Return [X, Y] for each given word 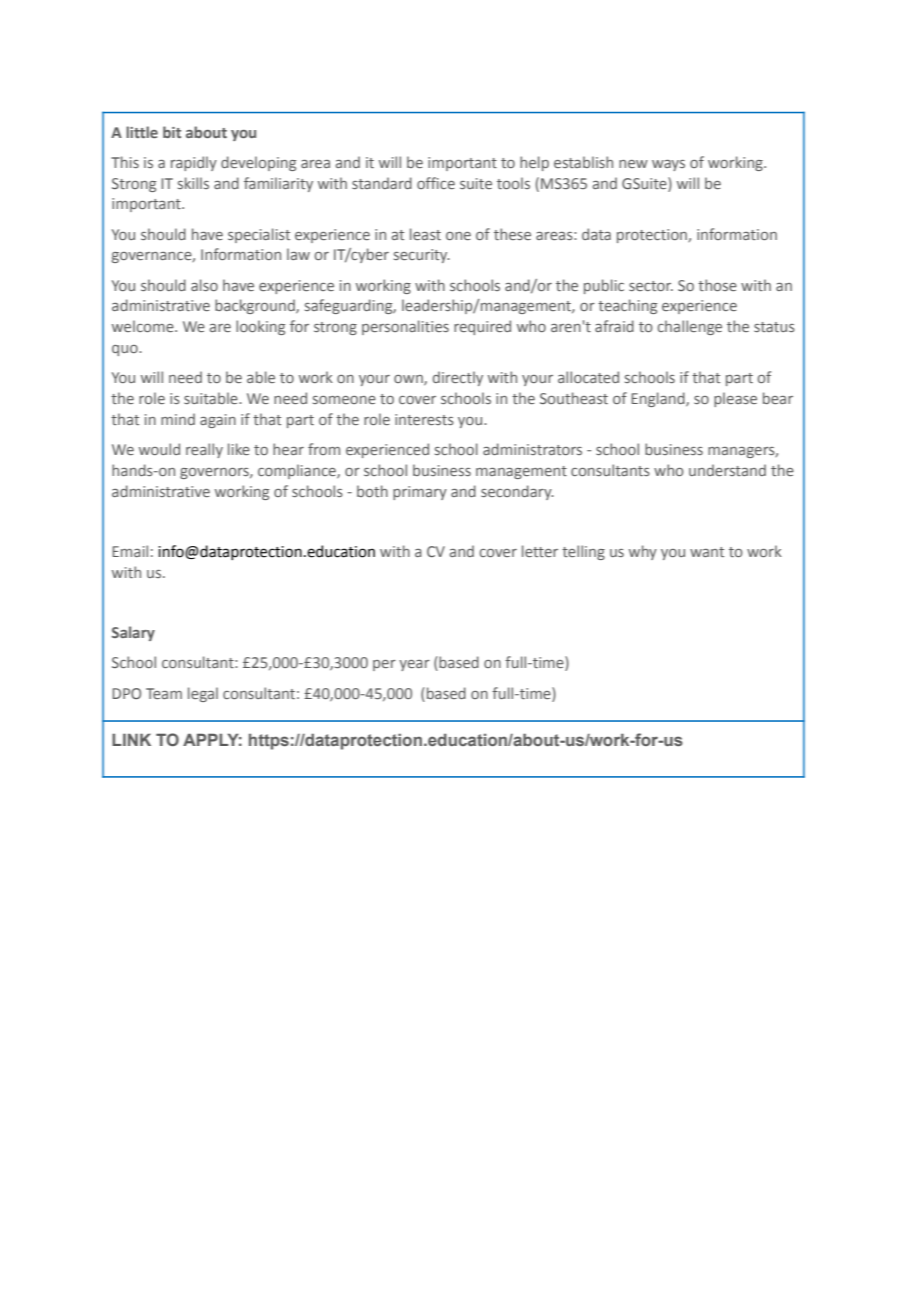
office [436, 183]
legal [203, 694]
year [414, 665]
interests [424, 419]
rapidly [194, 163]
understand [727, 470]
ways [668, 165]
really [204, 450]
